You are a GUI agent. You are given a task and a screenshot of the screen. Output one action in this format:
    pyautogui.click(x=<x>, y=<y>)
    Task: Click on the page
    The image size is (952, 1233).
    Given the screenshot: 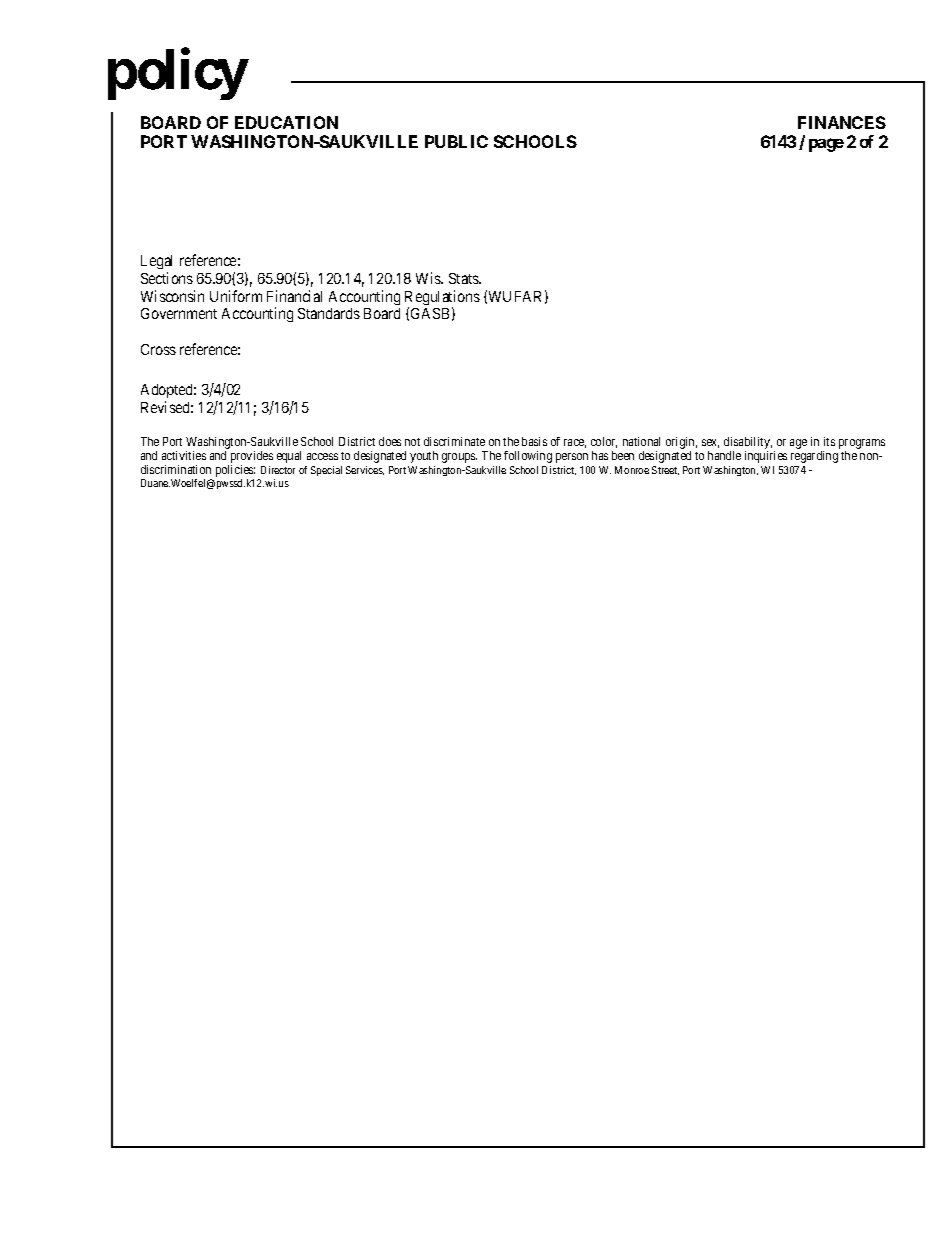 What is the action you would take?
    pyautogui.click(x=826, y=145)
